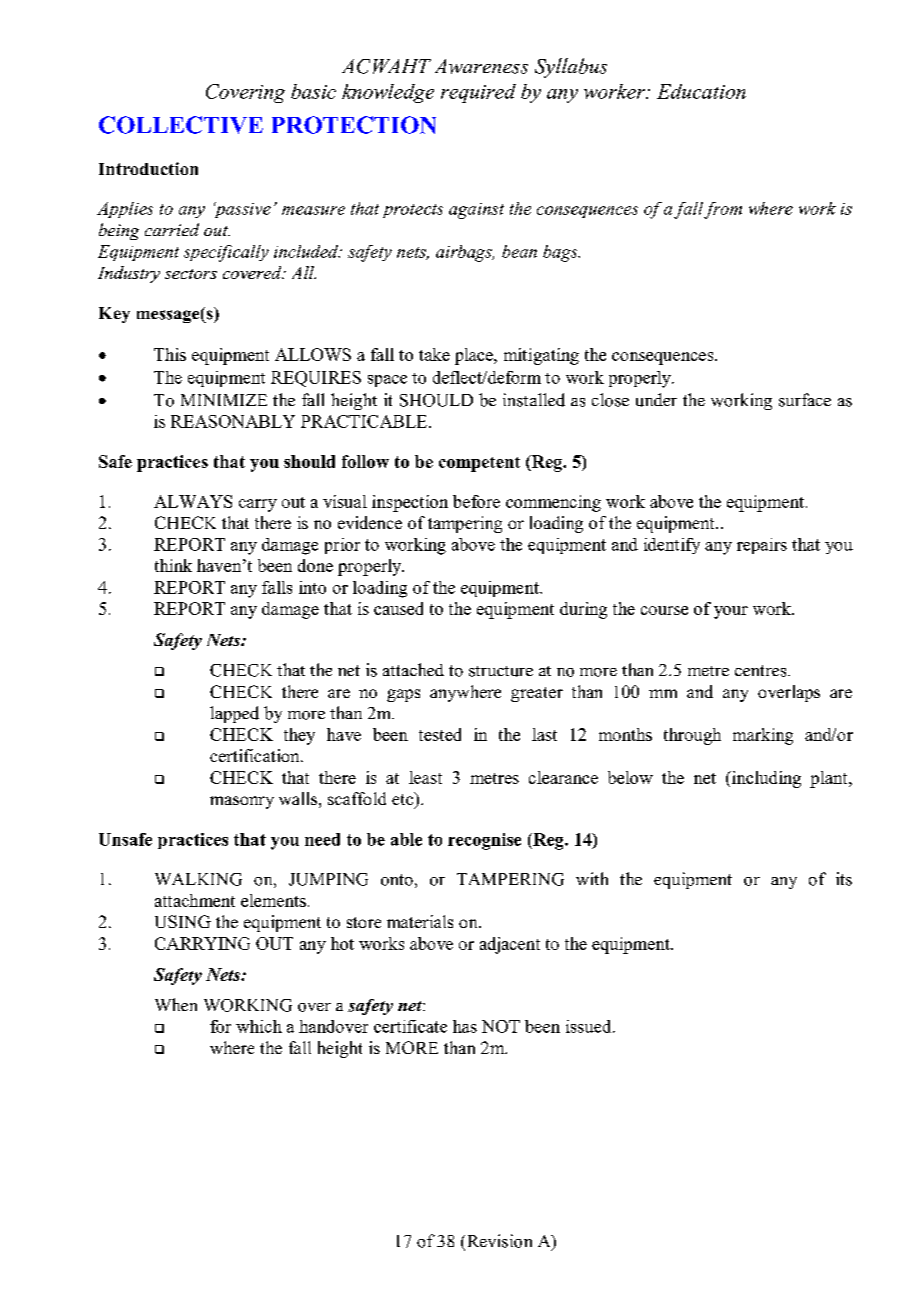  I want to click on Education, so click(701, 91).
